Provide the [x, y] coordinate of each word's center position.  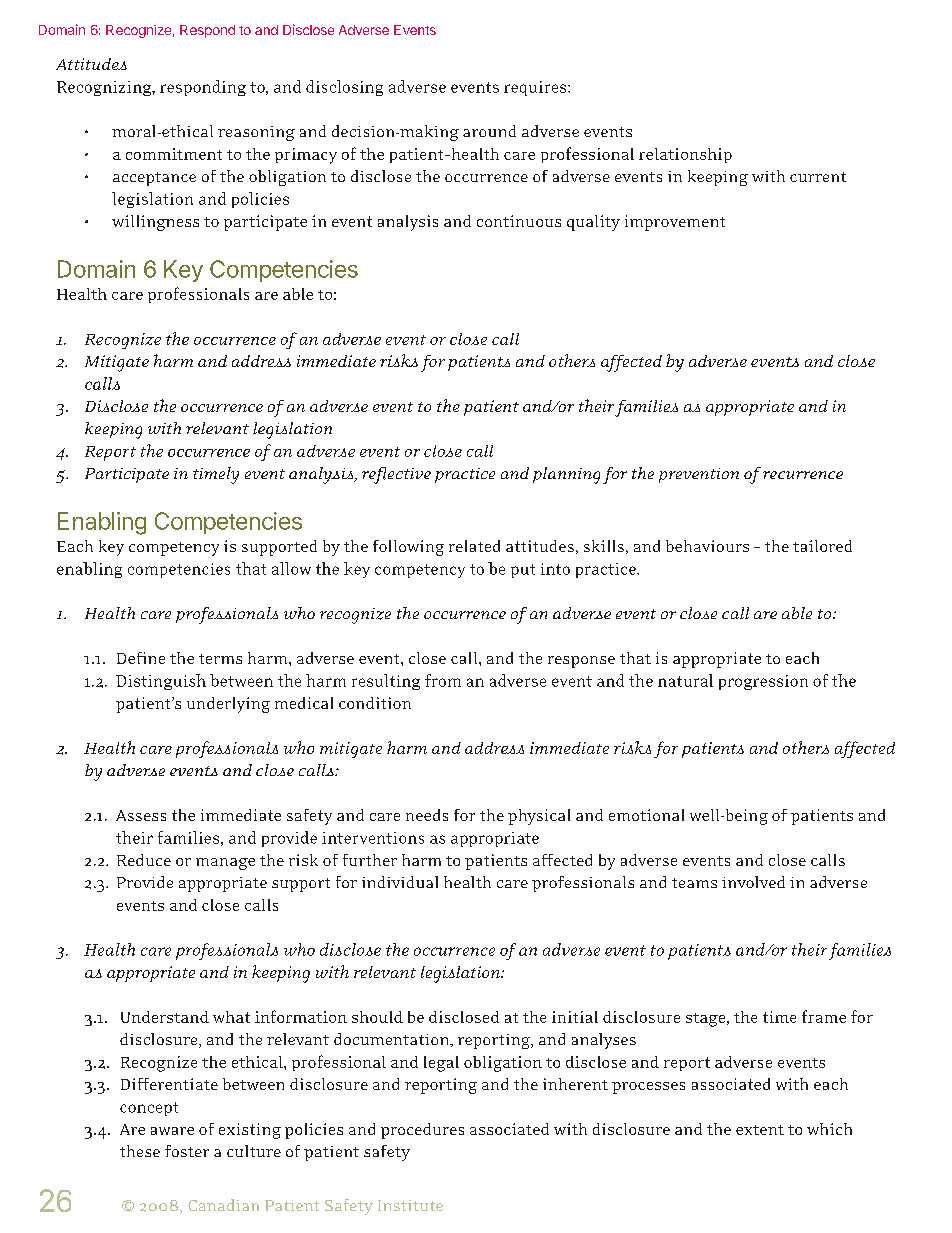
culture [254, 1151]
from [443, 680]
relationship [685, 155]
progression [763, 682]
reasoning [256, 133]
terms [220, 659]
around [489, 131]
